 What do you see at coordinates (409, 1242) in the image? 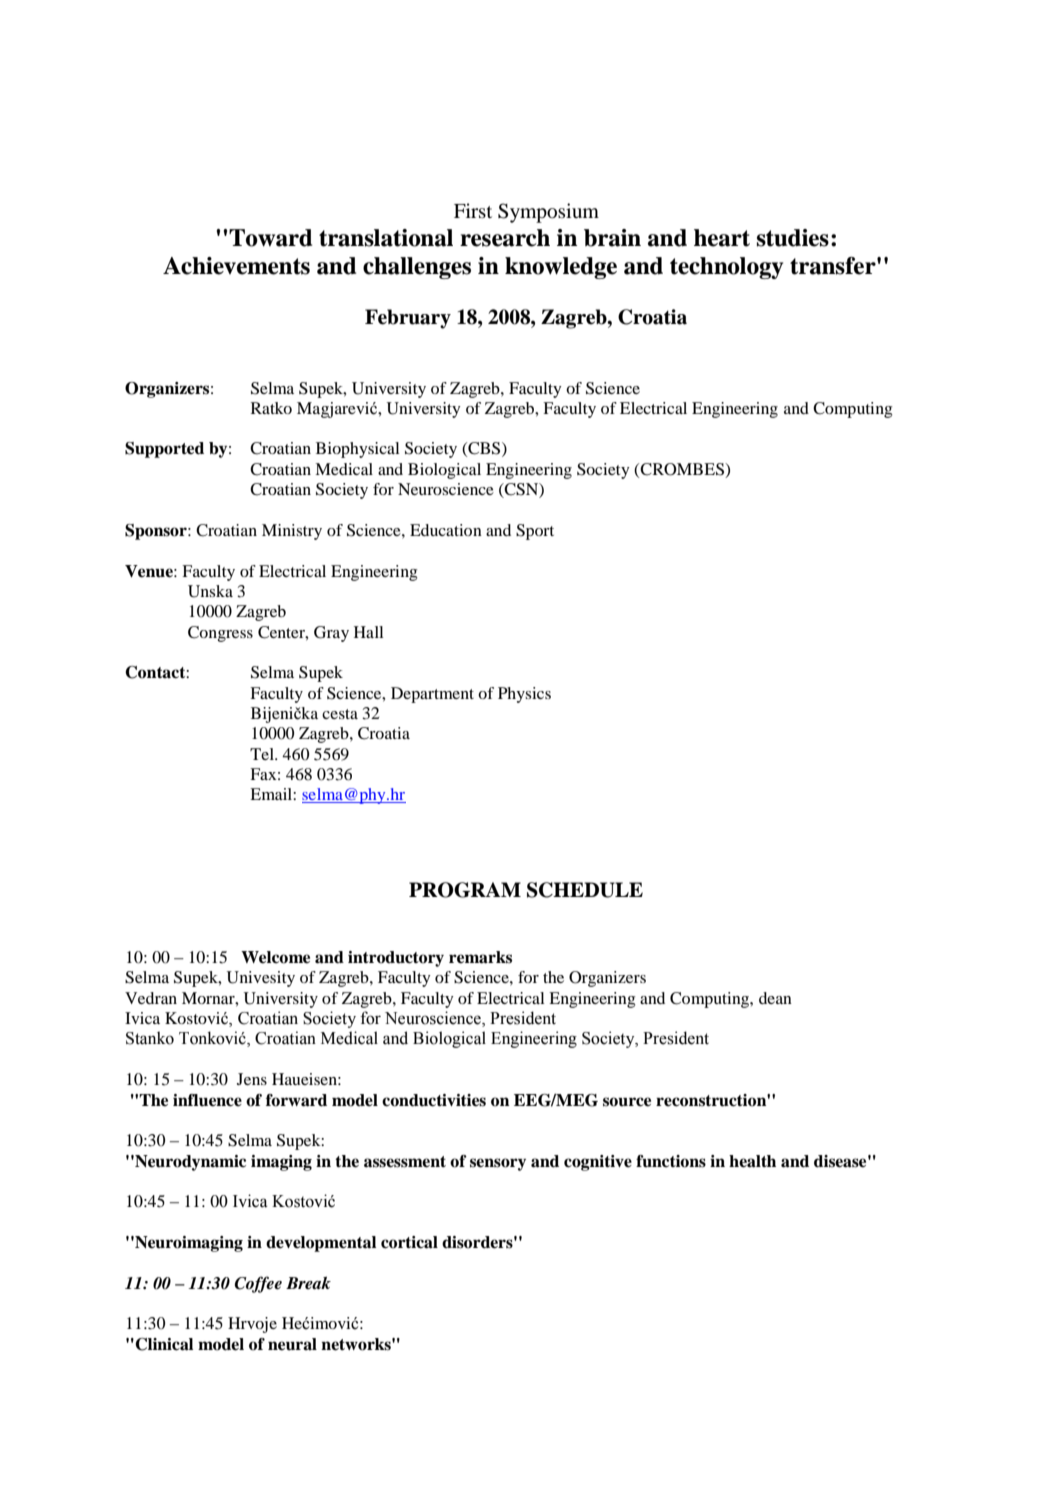
I see `cortical` at bounding box center [409, 1242].
